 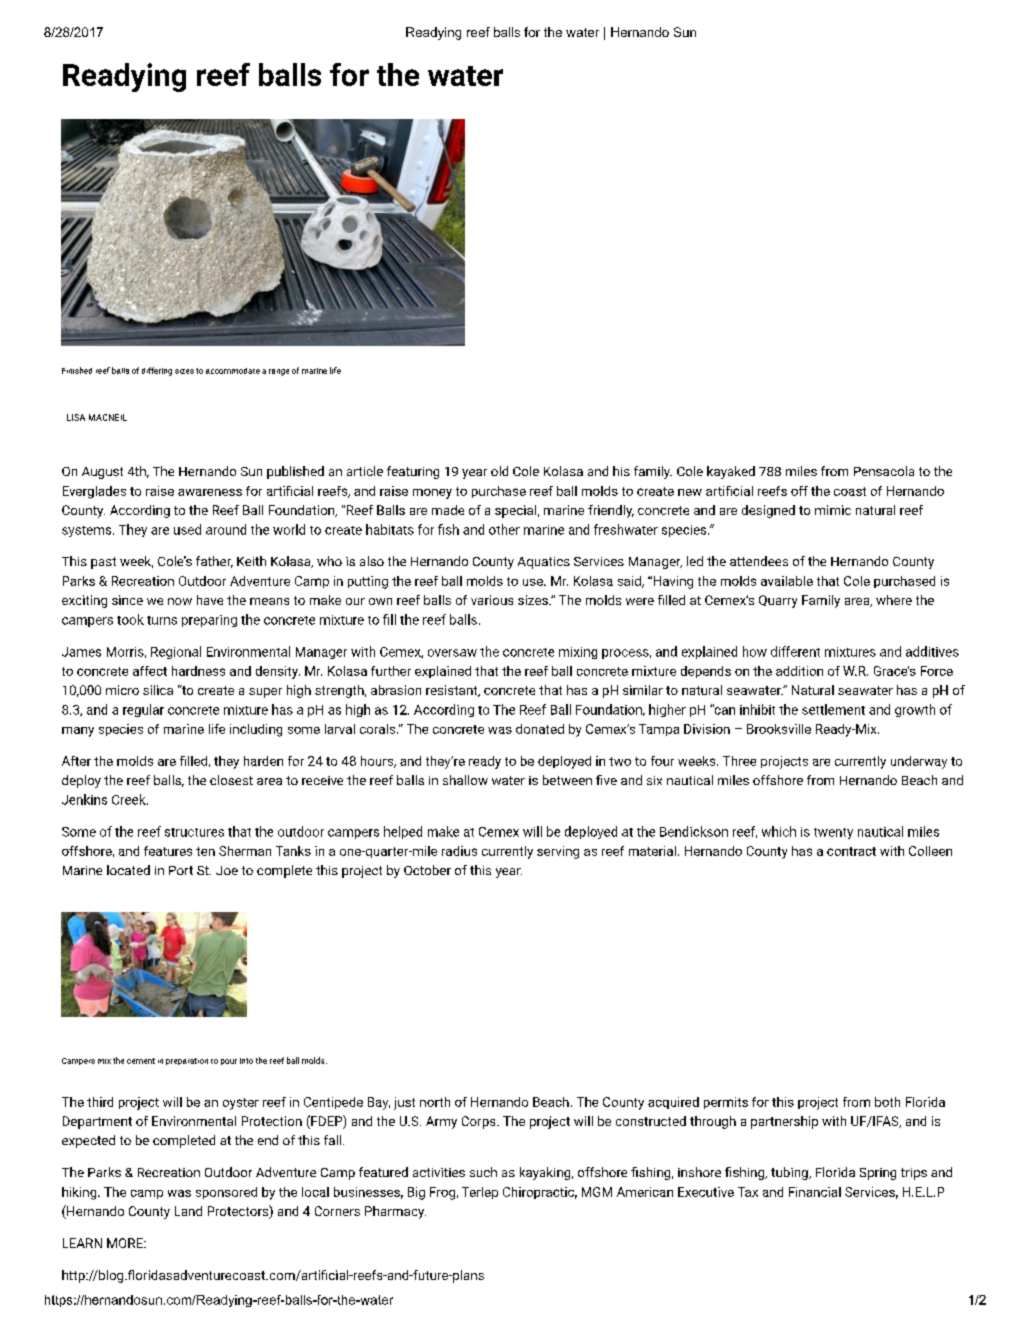 What do you see at coordinates (884, 471) in the image?
I see `Pensacola` at bounding box center [884, 471].
